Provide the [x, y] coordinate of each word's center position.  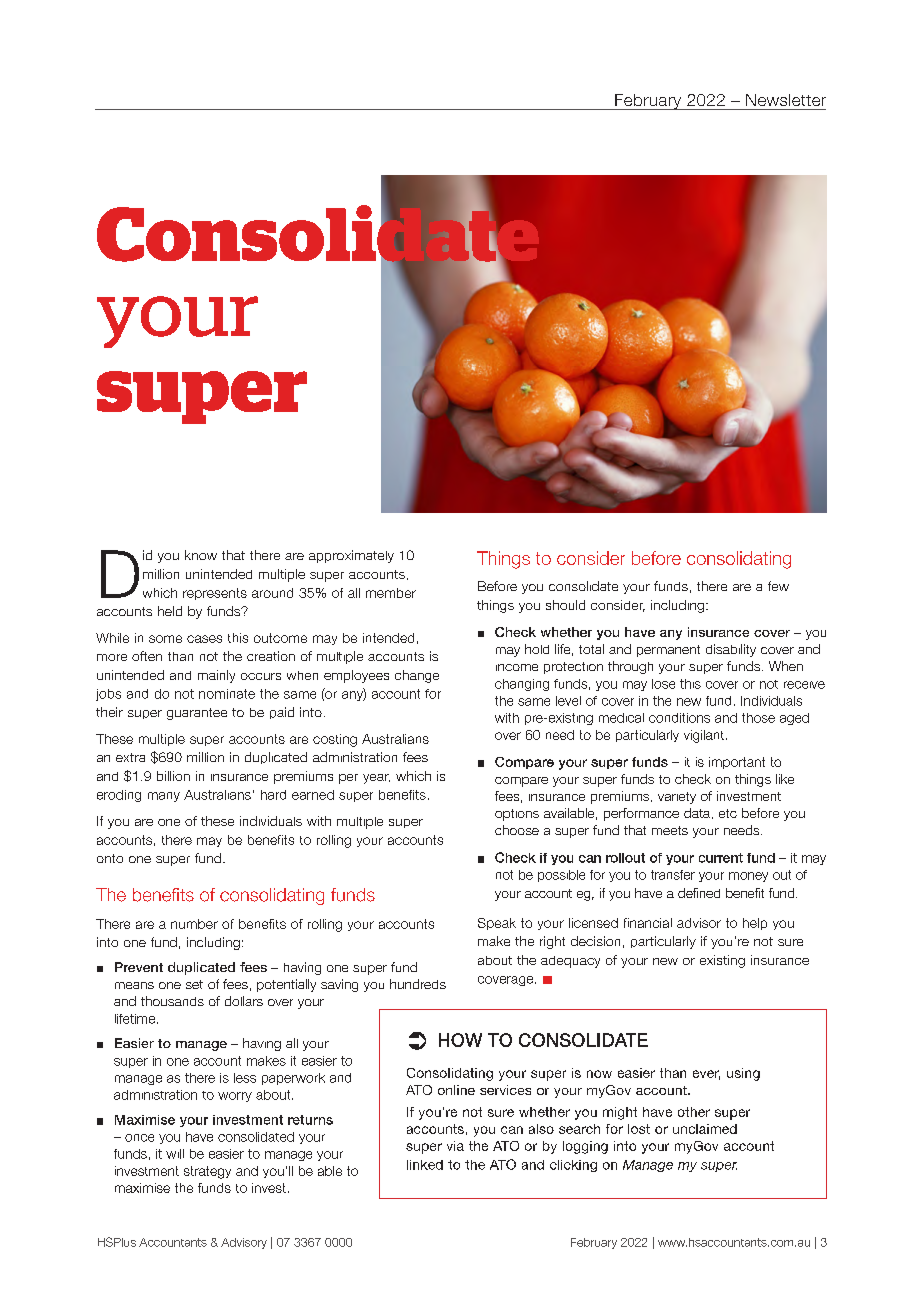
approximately [351, 556]
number [194, 924]
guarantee [197, 714]
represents [215, 594]
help [755, 924]
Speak [497, 924]
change [417, 676]
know [201, 555]
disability [731, 650]
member [391, 593]
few [778, 586]
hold [537, 649]
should [565, 605]
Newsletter [786, 100]
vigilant [704, 736]
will [175, 1154]
